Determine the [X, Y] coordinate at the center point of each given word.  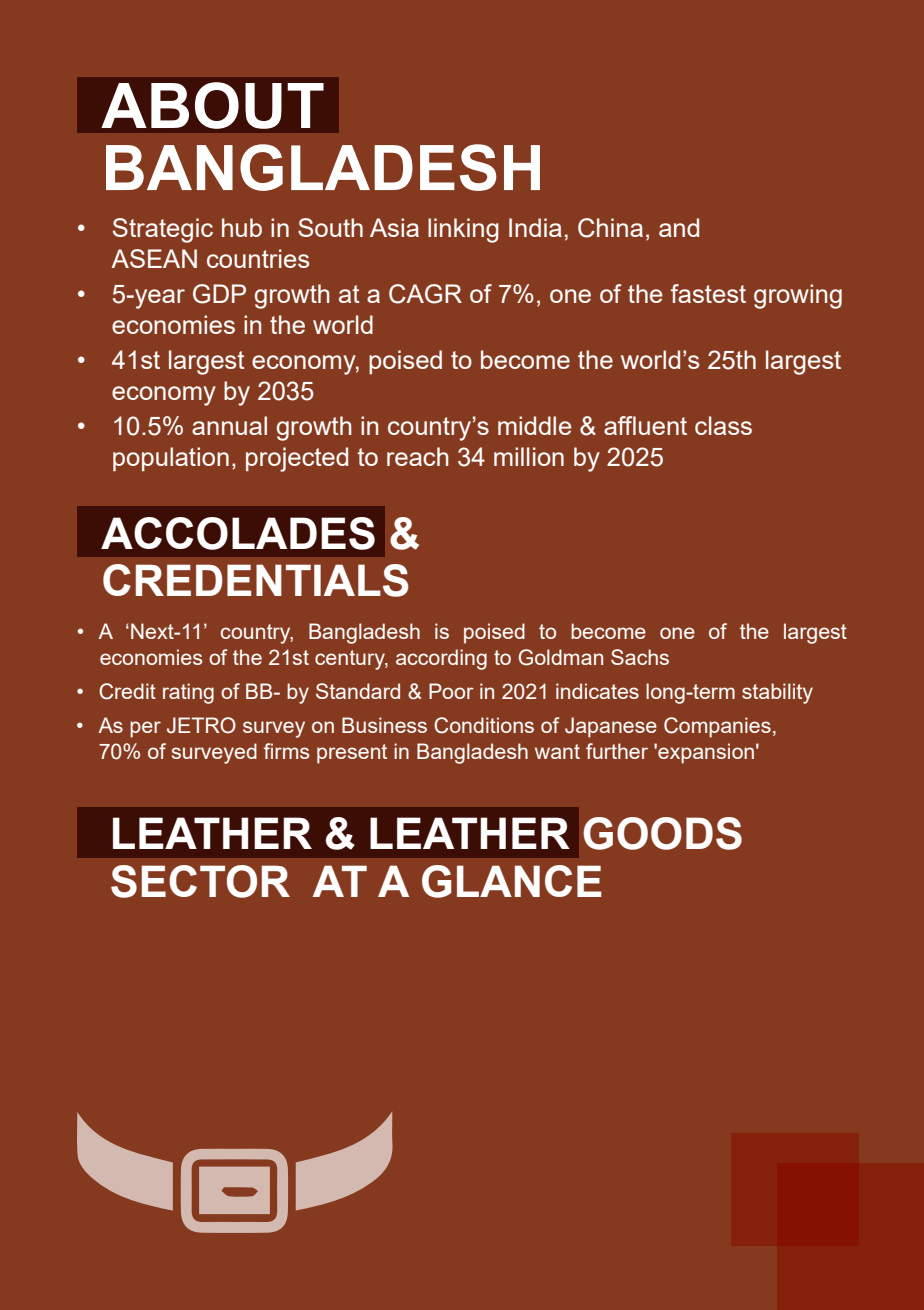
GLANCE [511, 881]
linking [463, 230]
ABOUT [212, 105]
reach [418, 456]
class [723, 425]
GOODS [662, 833]
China [610, 228]
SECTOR [200, 881]
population [171, 459]
